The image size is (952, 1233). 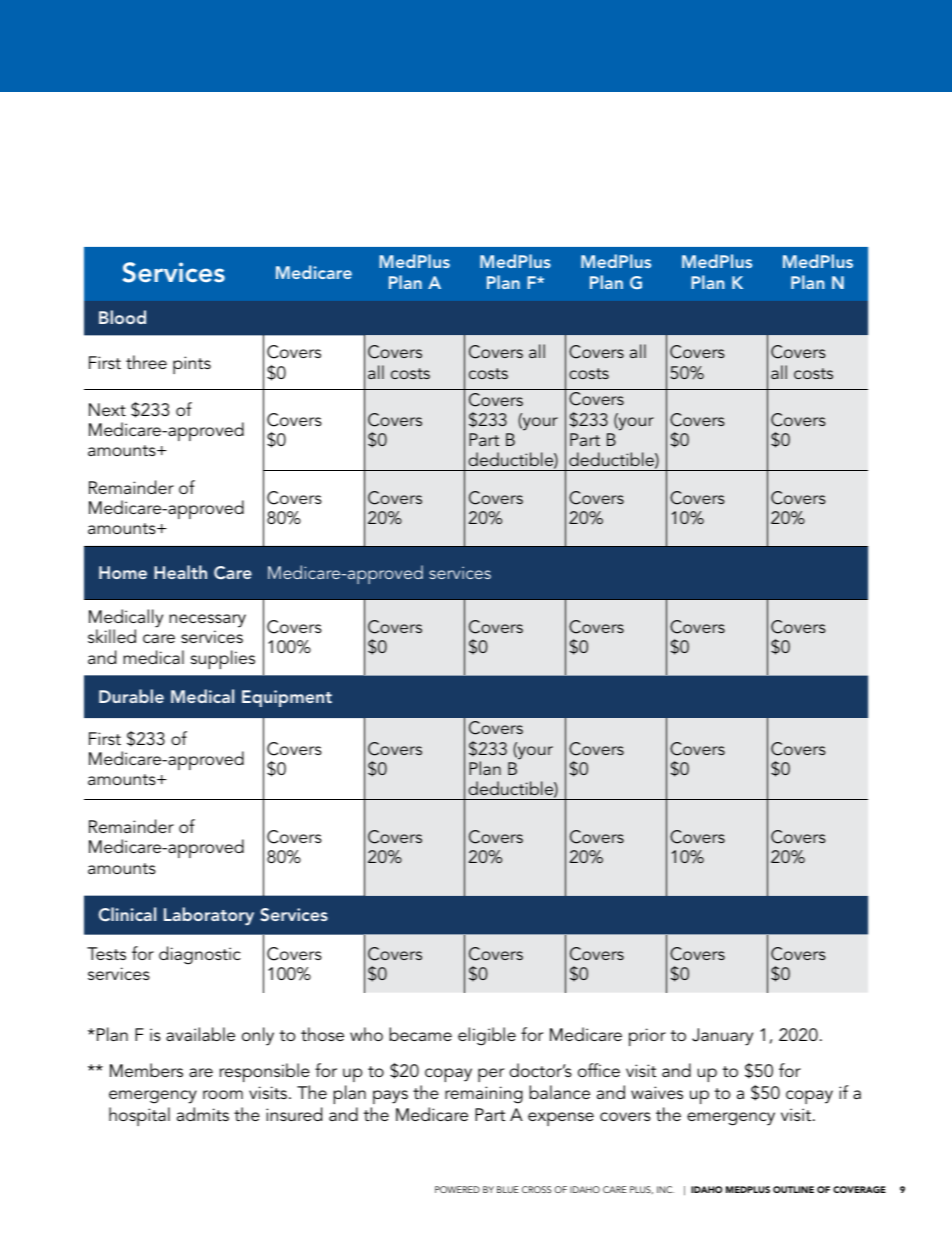 What do you see at coordinates (122, 317) in the image?
I see `Blood` at bounding box center [122, 317].
